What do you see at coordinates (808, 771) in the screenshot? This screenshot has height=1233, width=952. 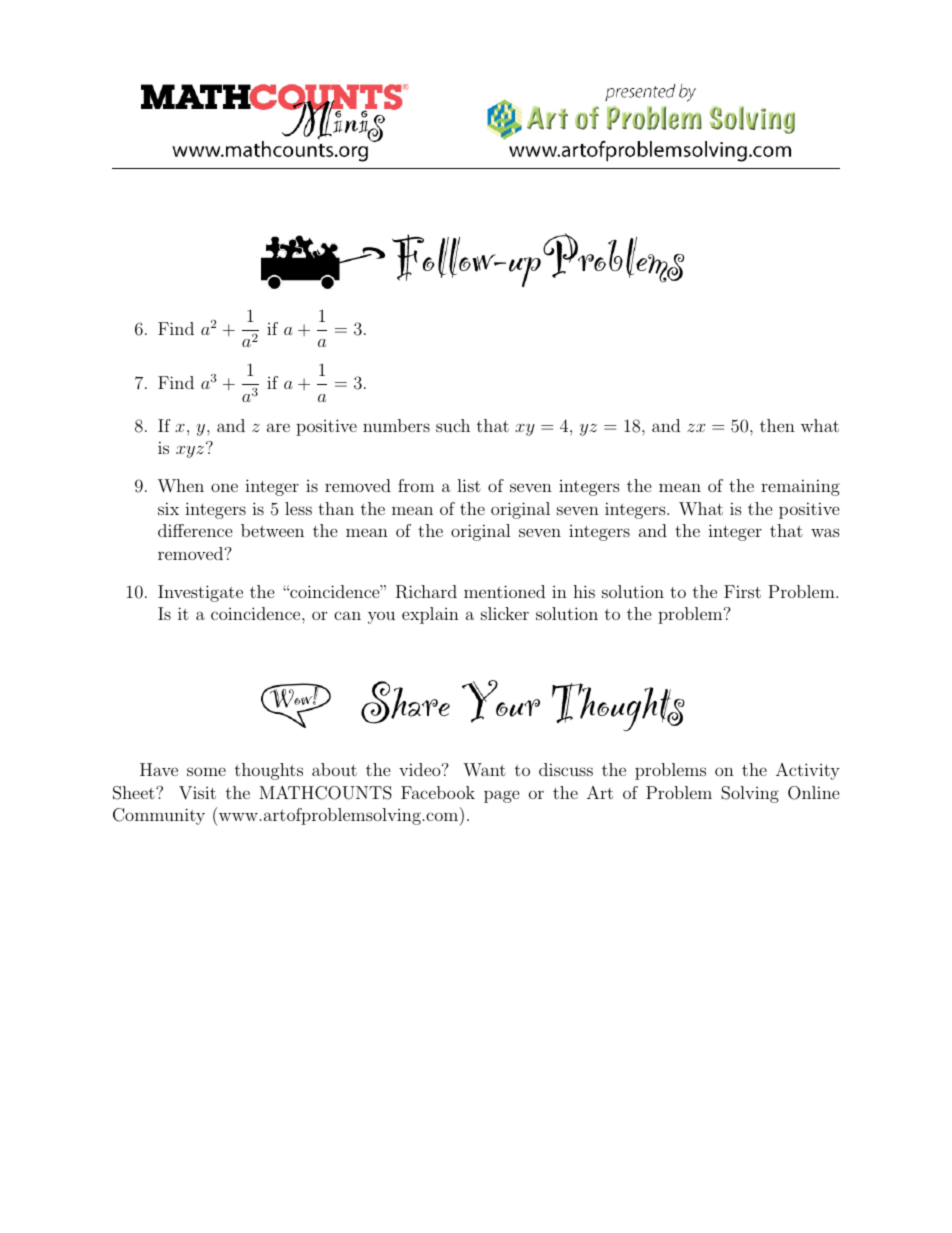 I see `Activity` at bounding box center [808, 771].
